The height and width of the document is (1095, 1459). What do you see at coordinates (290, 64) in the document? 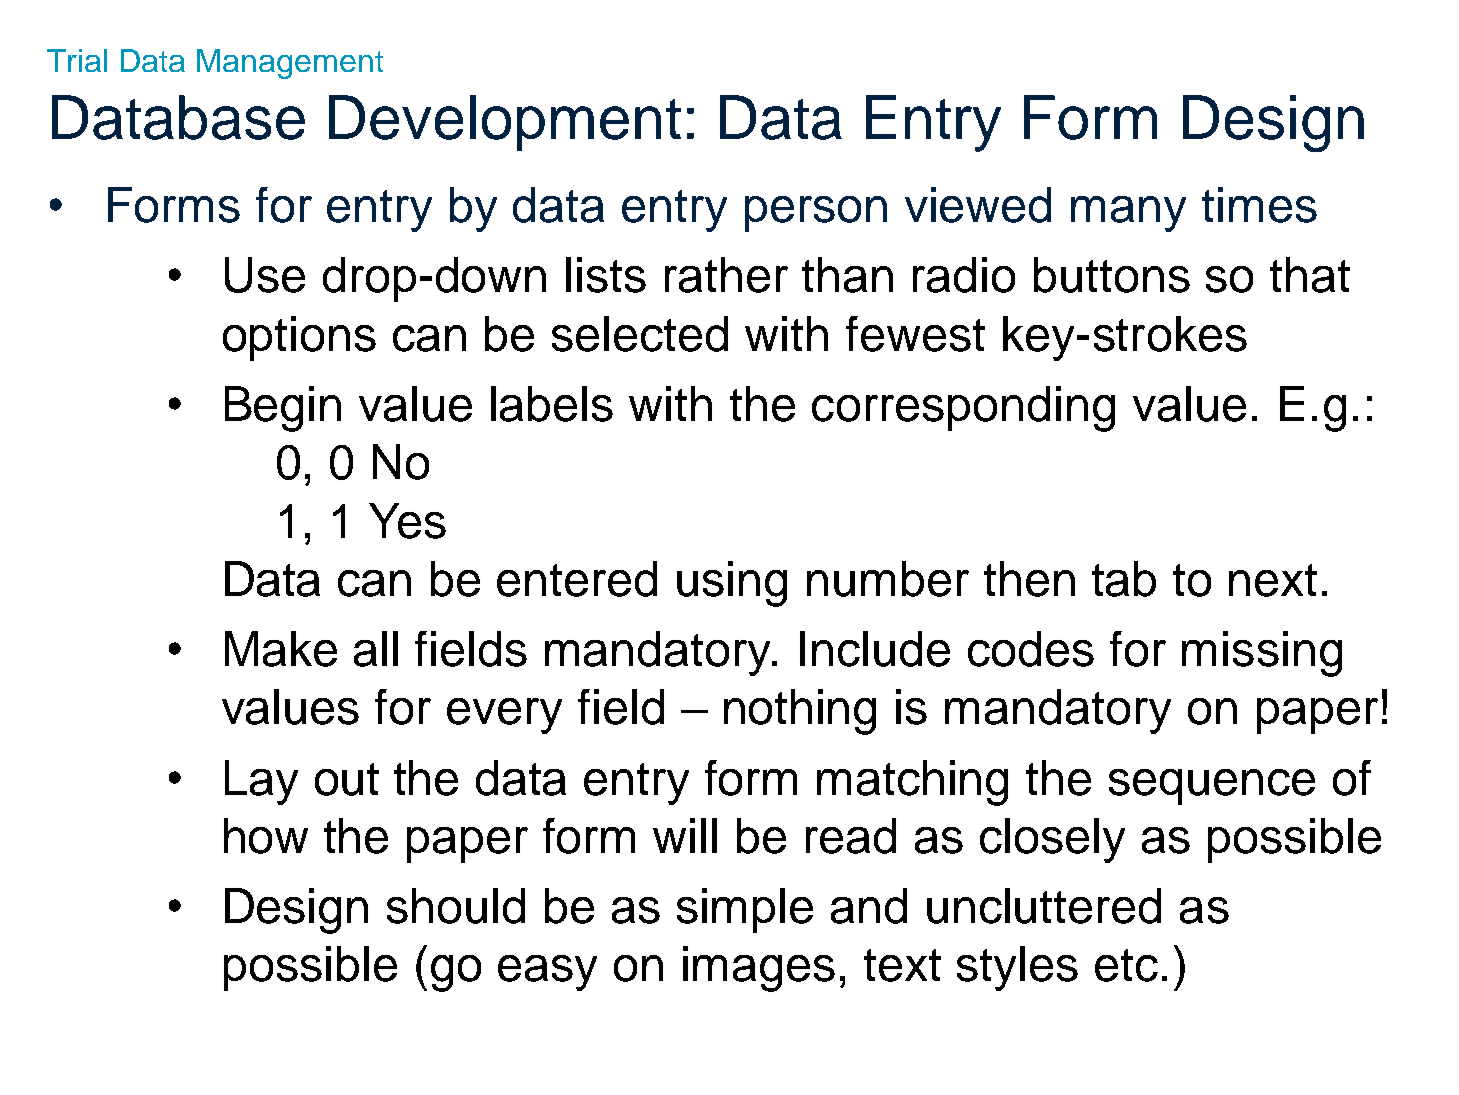
I see `Management` at bounding box center [290, 64].
